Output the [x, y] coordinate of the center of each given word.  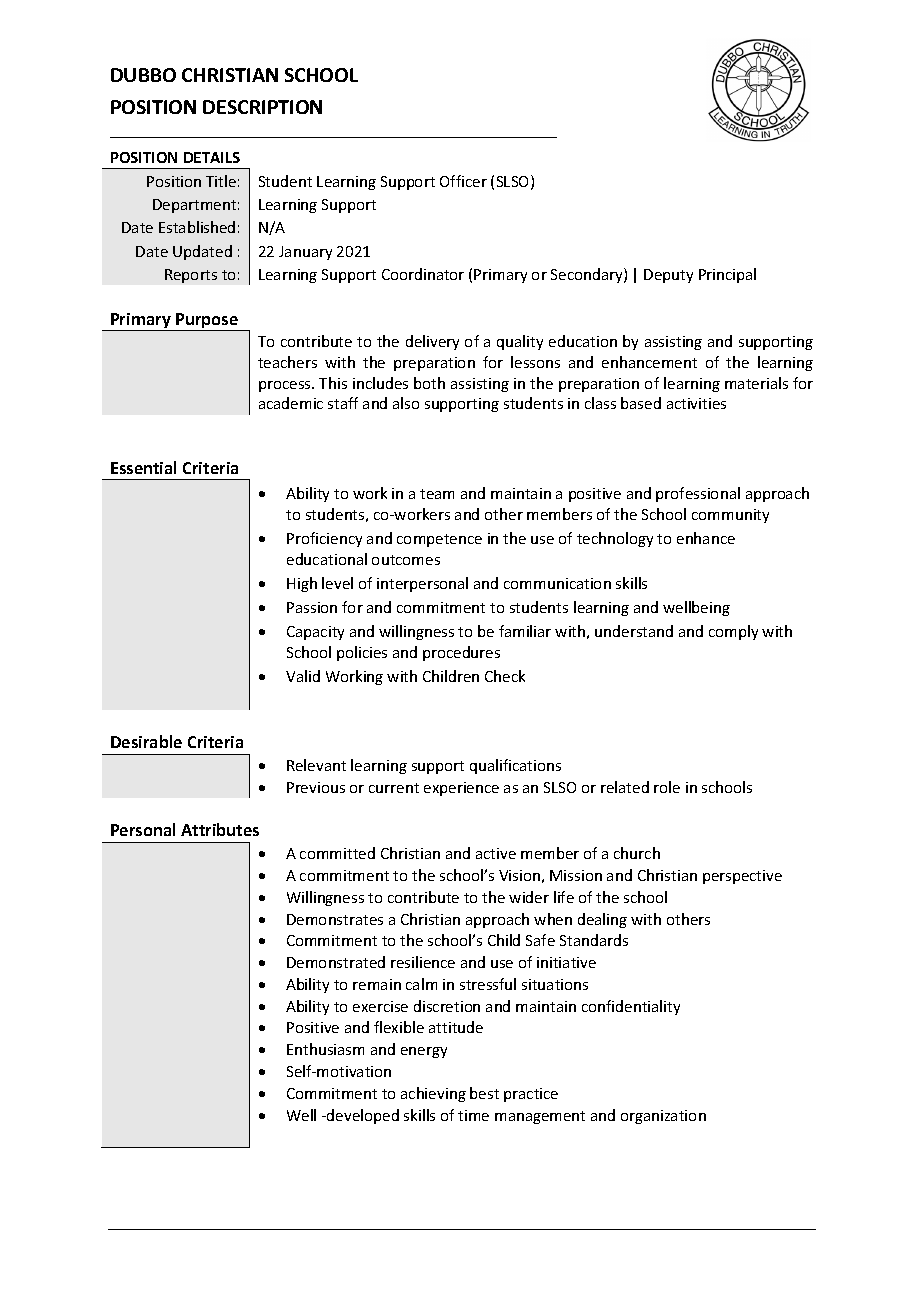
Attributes [220, 829]
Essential [143, 467]
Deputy [668, 276]
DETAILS [212, 157]
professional [698, 494]
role [667, 787]
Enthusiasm [325, 1049]
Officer [463, 181]
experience [461, 789]
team [437, 494]
